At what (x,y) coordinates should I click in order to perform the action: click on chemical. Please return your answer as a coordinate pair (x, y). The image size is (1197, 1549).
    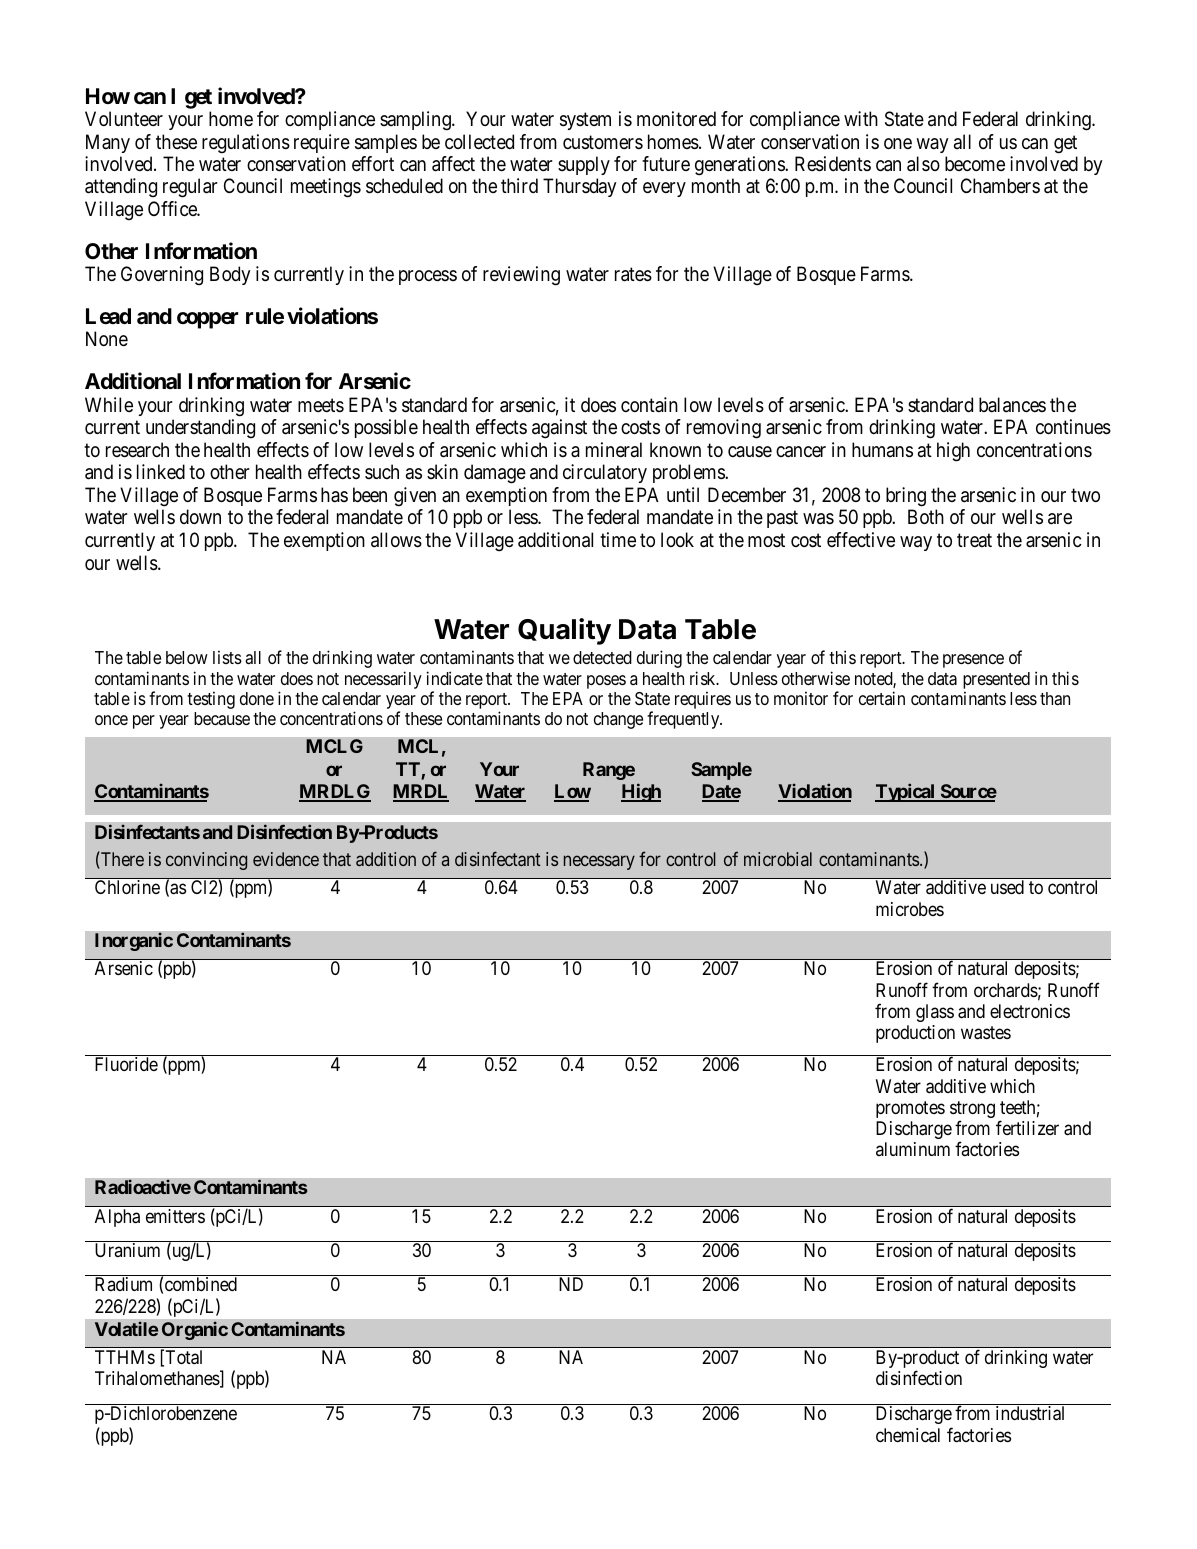
    Looking at the image, I should click on (908, 1435).
